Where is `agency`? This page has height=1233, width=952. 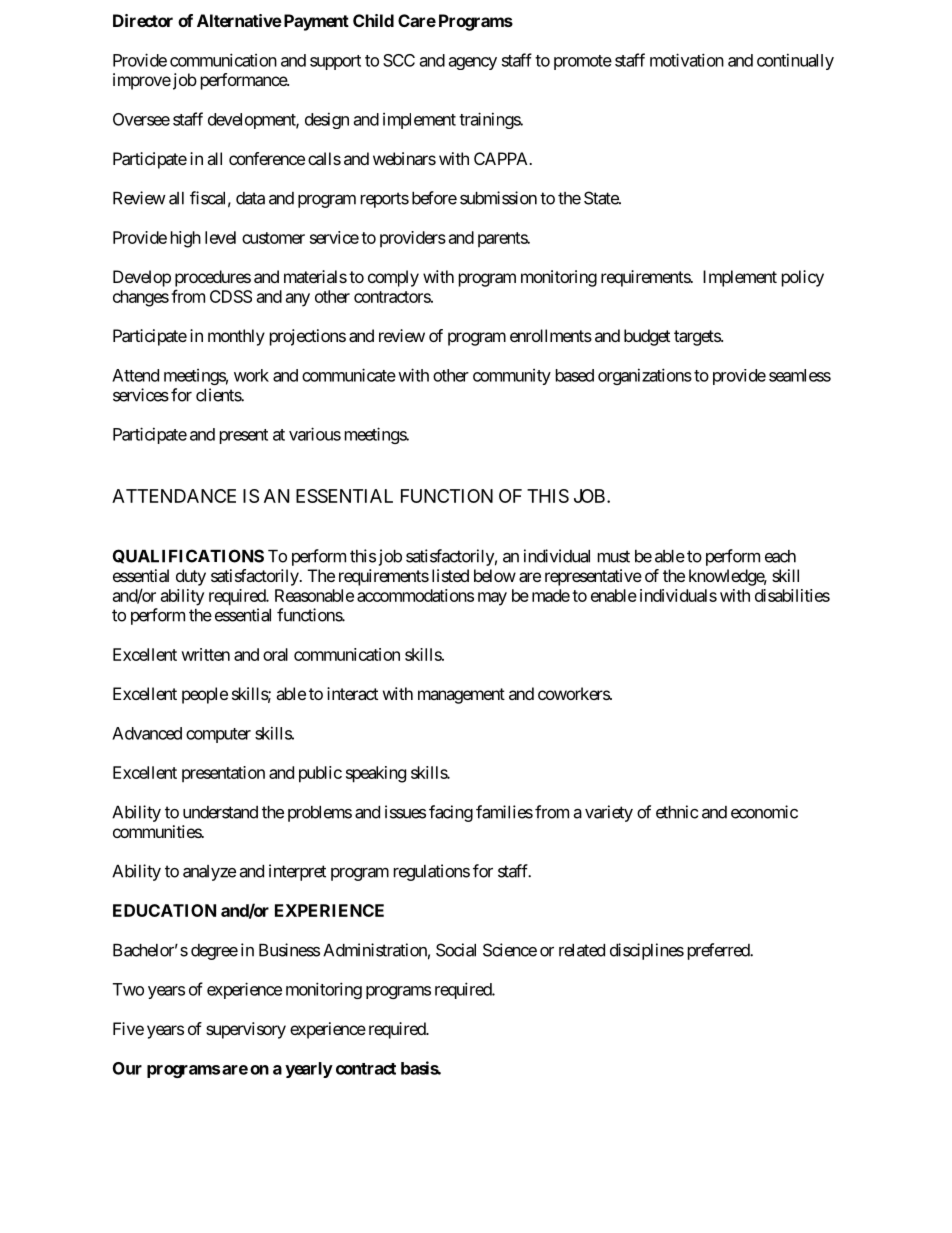
agency is located at coordinates (473, 63).
